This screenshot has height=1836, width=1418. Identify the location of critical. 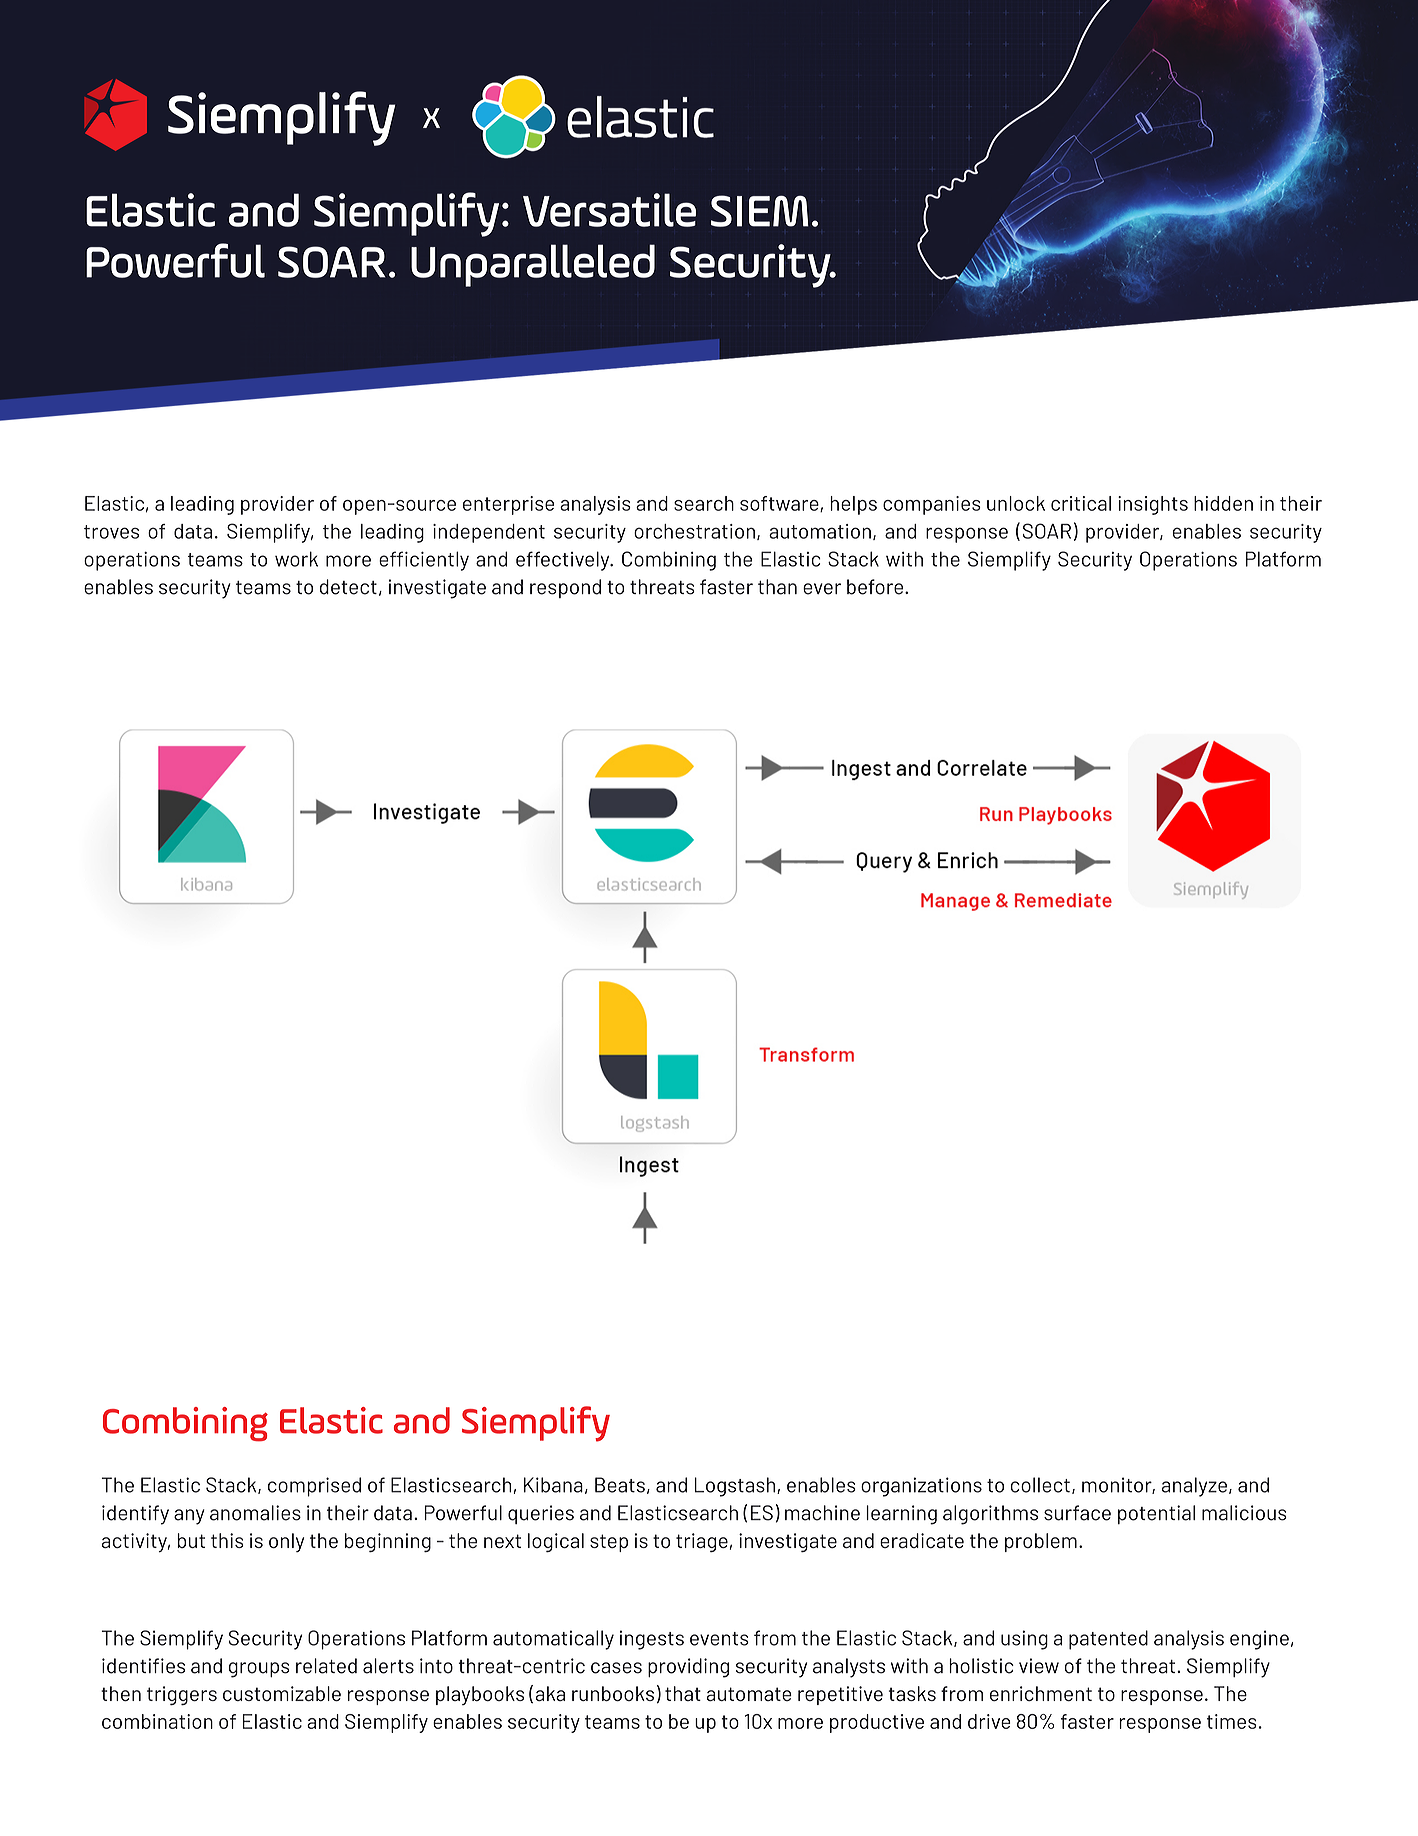
(1081, 503).
